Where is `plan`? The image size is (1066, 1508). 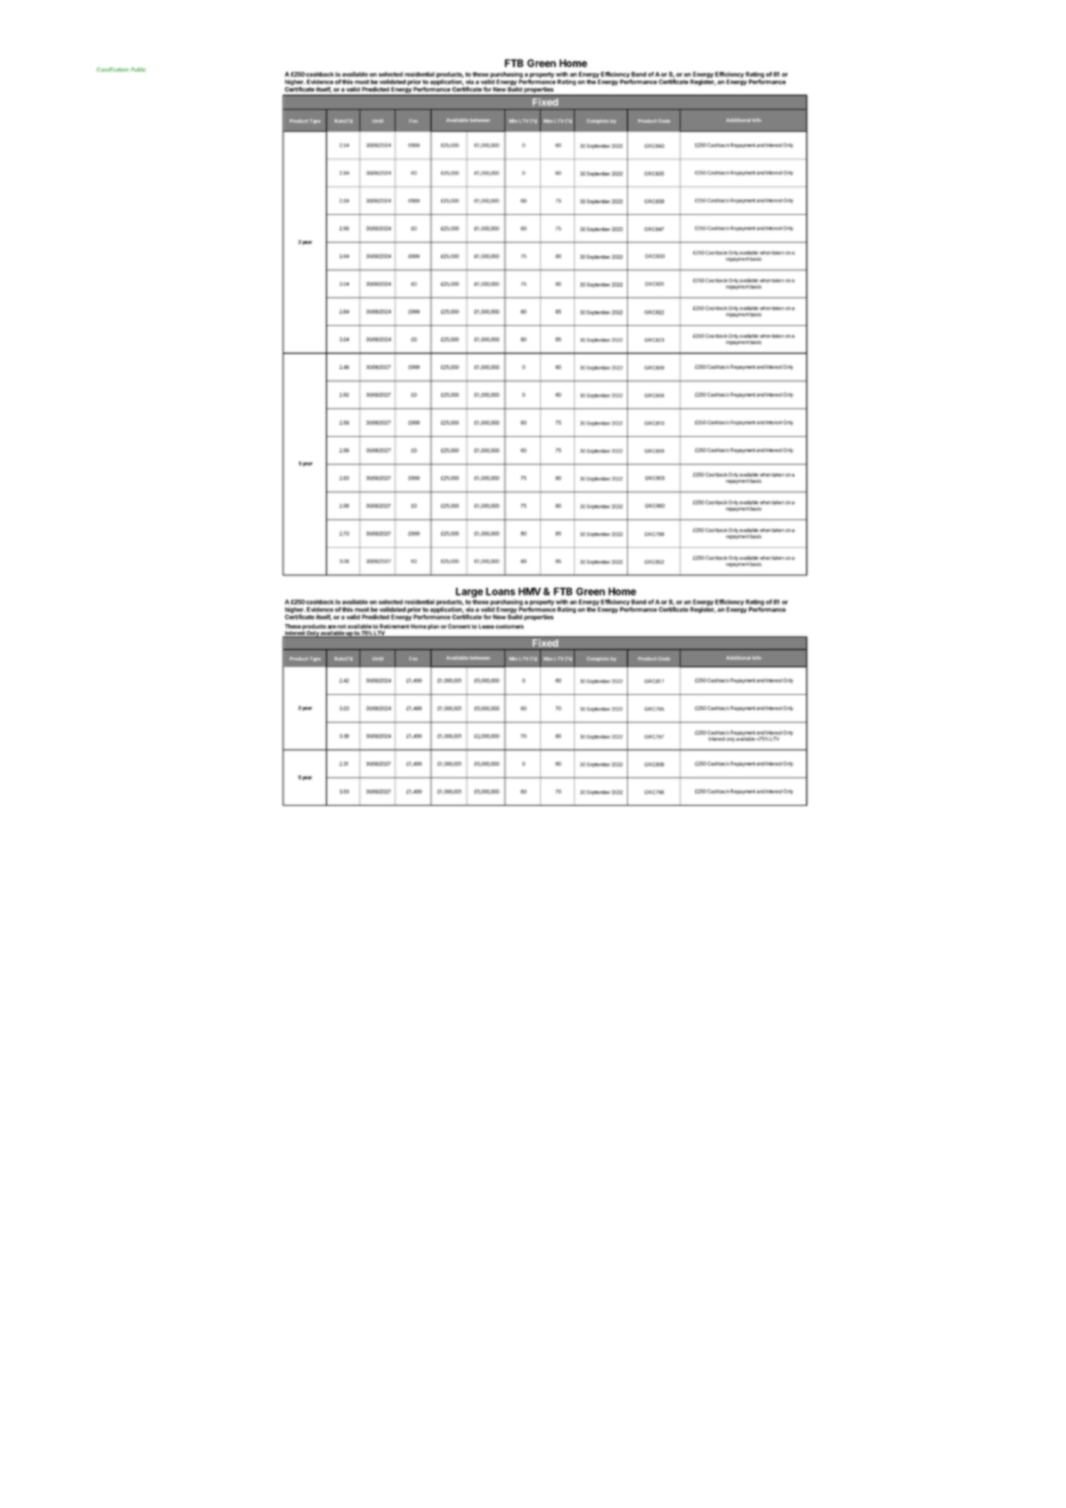
plan is located at coordinates (433, 627).
